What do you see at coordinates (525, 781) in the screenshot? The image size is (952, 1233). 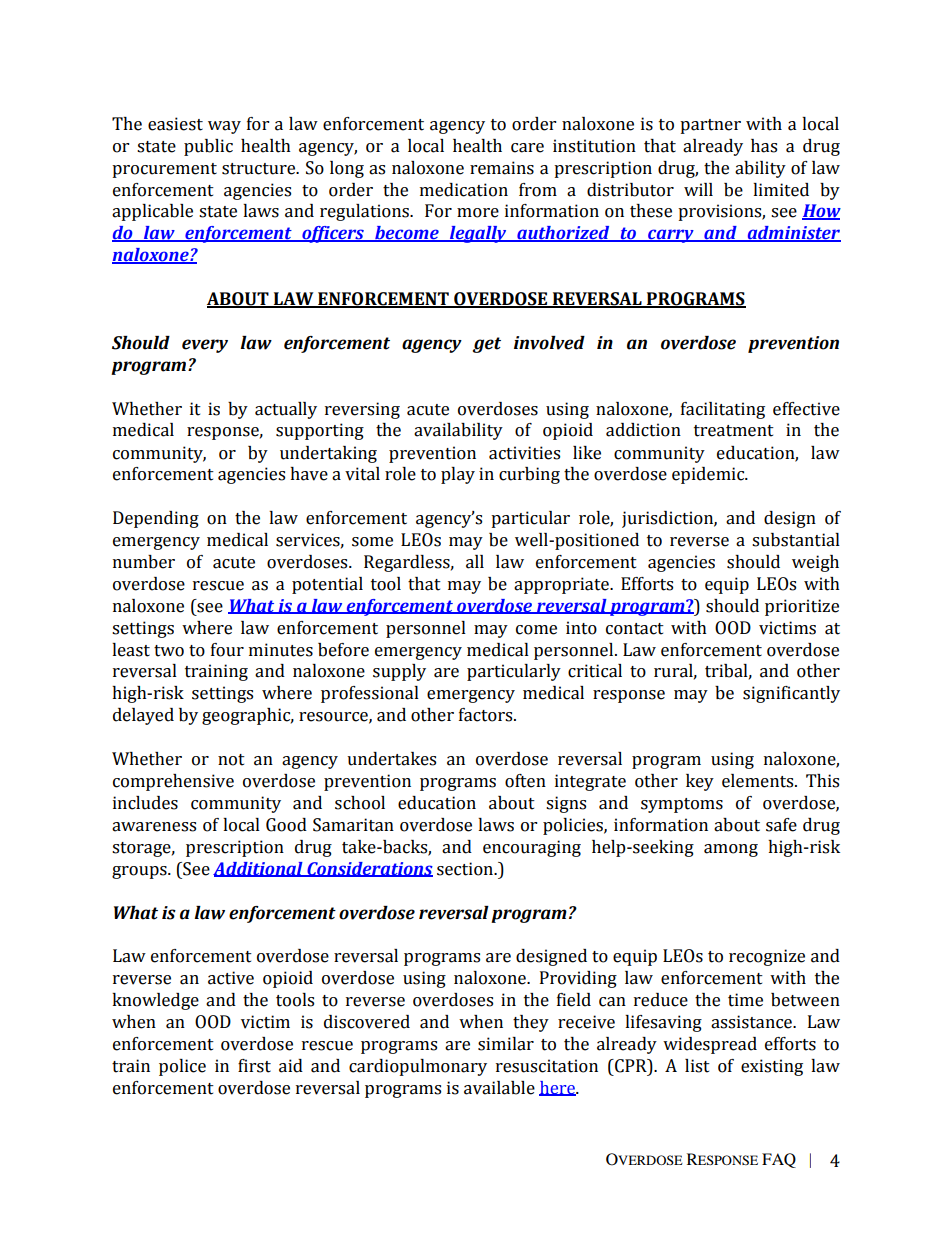 I see `often` at bounding box center [525, 781].
